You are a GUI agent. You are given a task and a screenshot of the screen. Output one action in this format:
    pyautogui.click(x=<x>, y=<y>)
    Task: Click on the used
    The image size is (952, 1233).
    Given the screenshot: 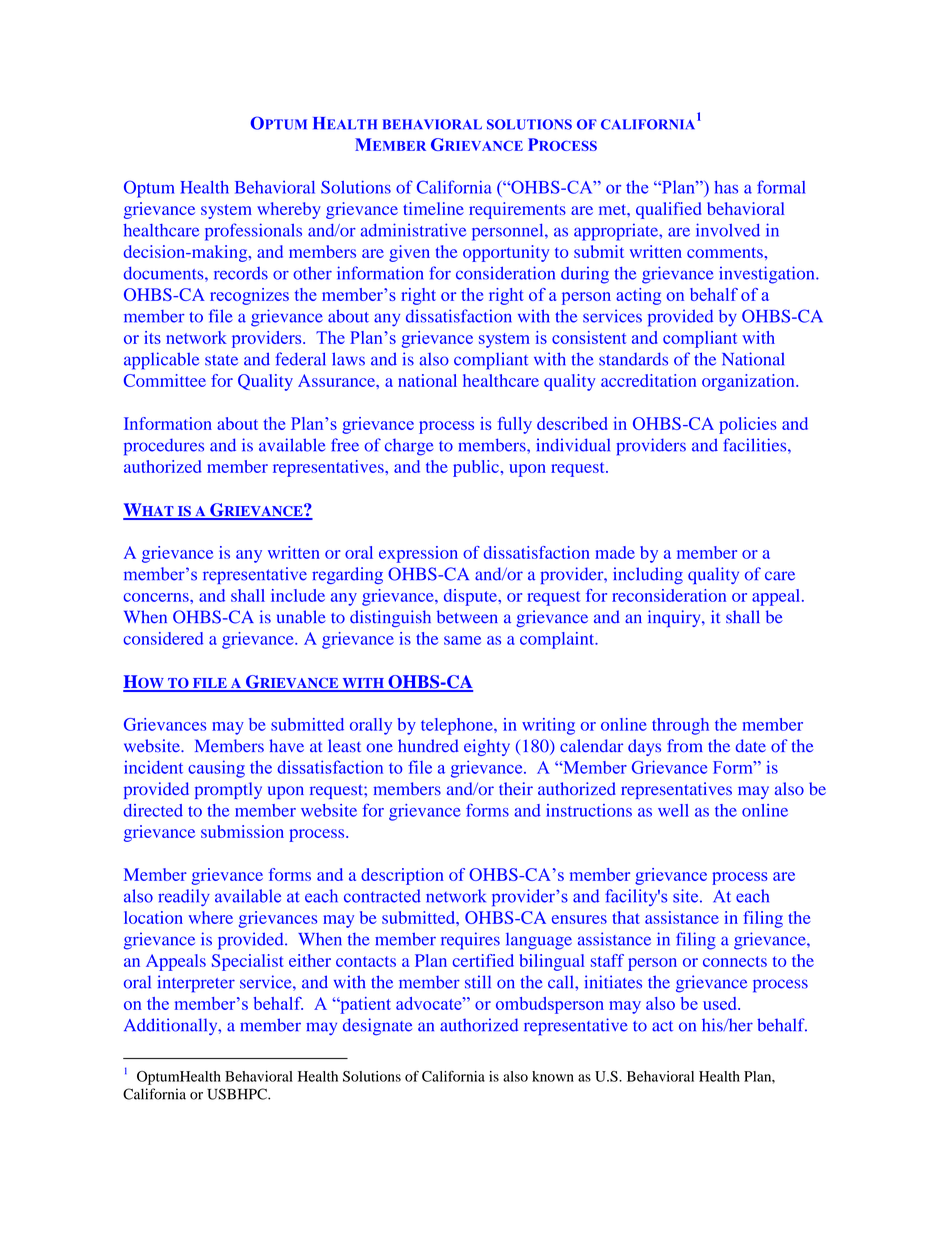 What is the action you would take?
    pyautogui.click(x=721, y=1003)
